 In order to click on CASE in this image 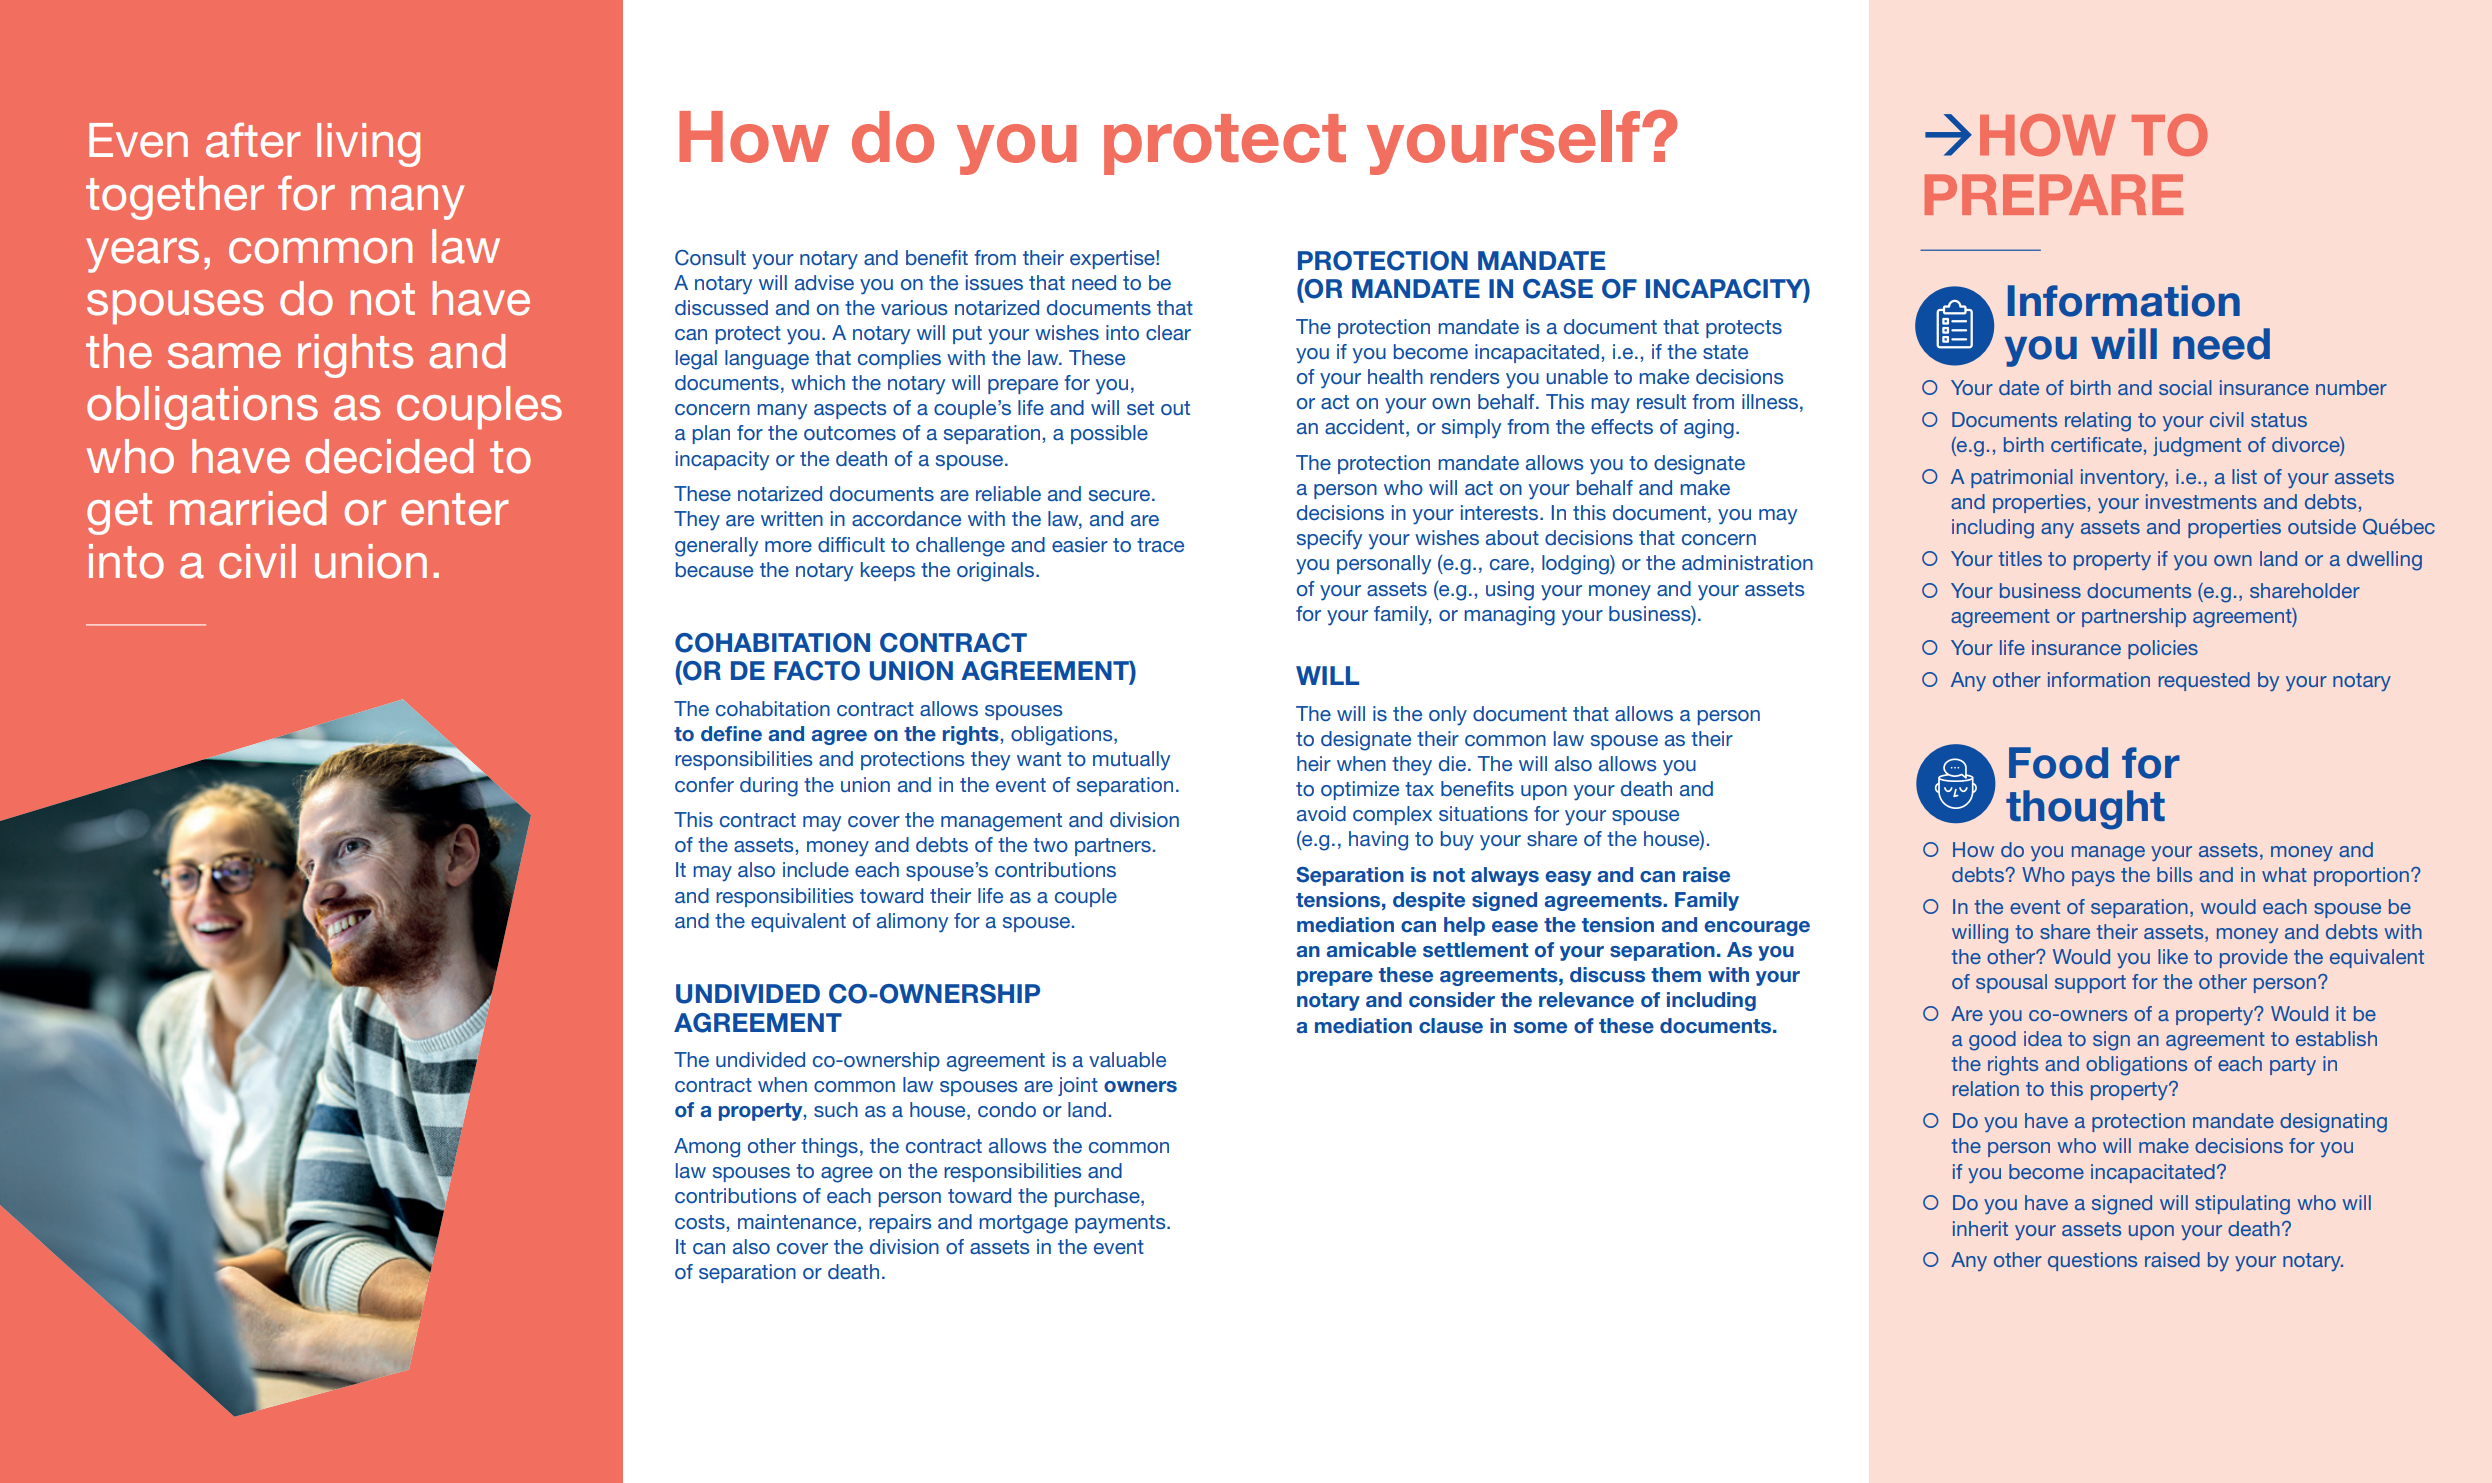, I will do `click(1558, 289)`.
